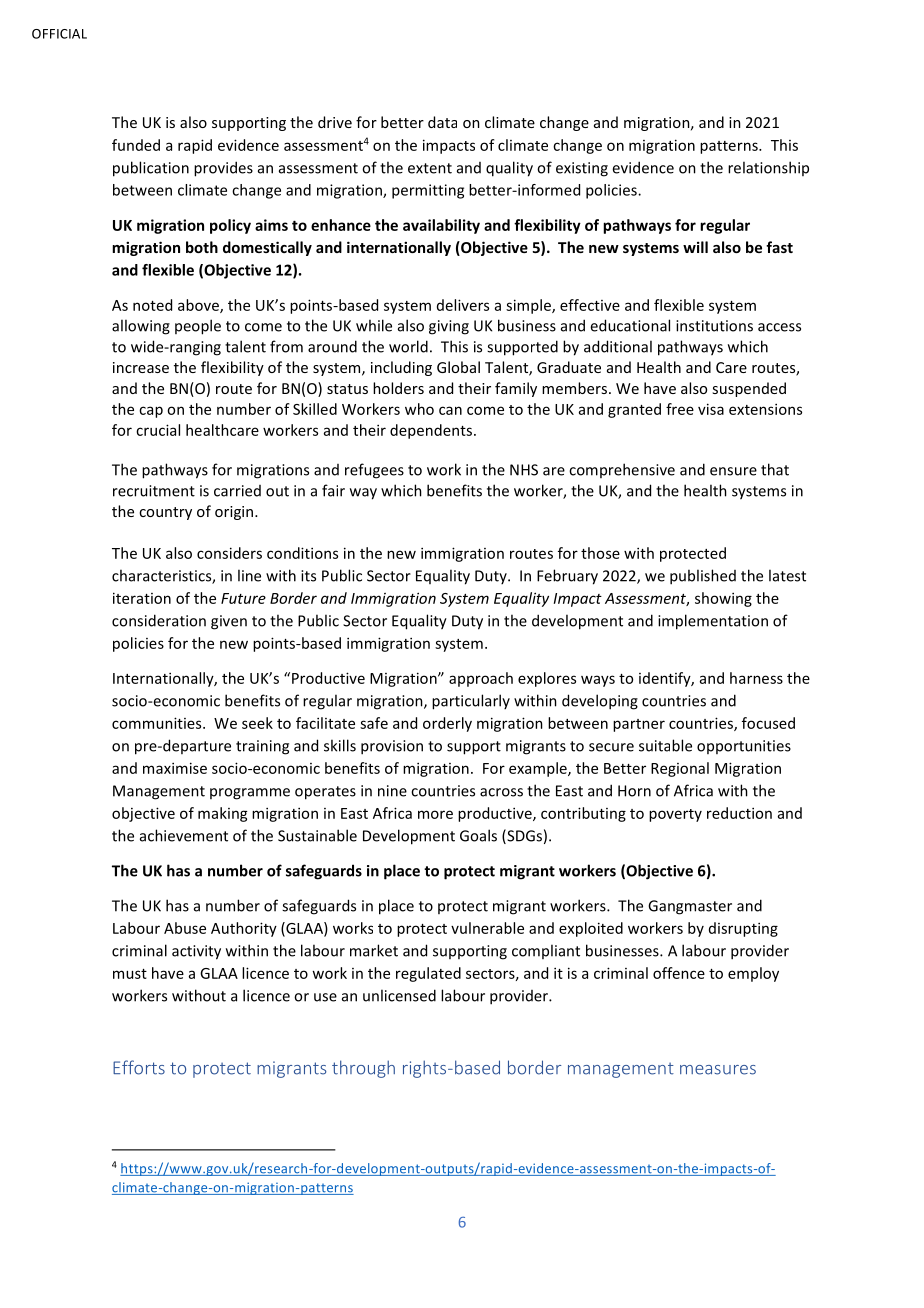  I want to click on data, so click(442, 122).
